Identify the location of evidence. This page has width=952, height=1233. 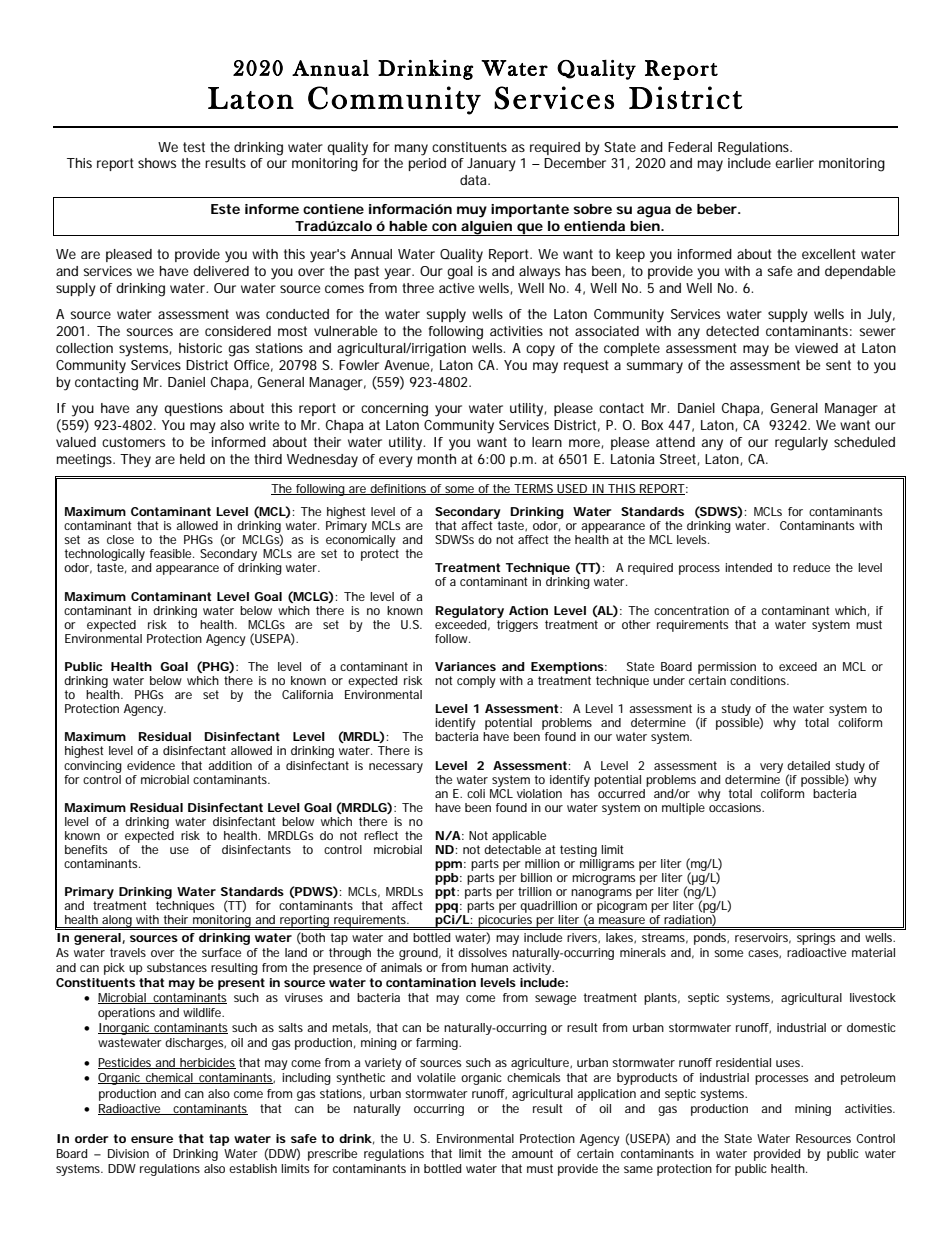
(151, 765).
